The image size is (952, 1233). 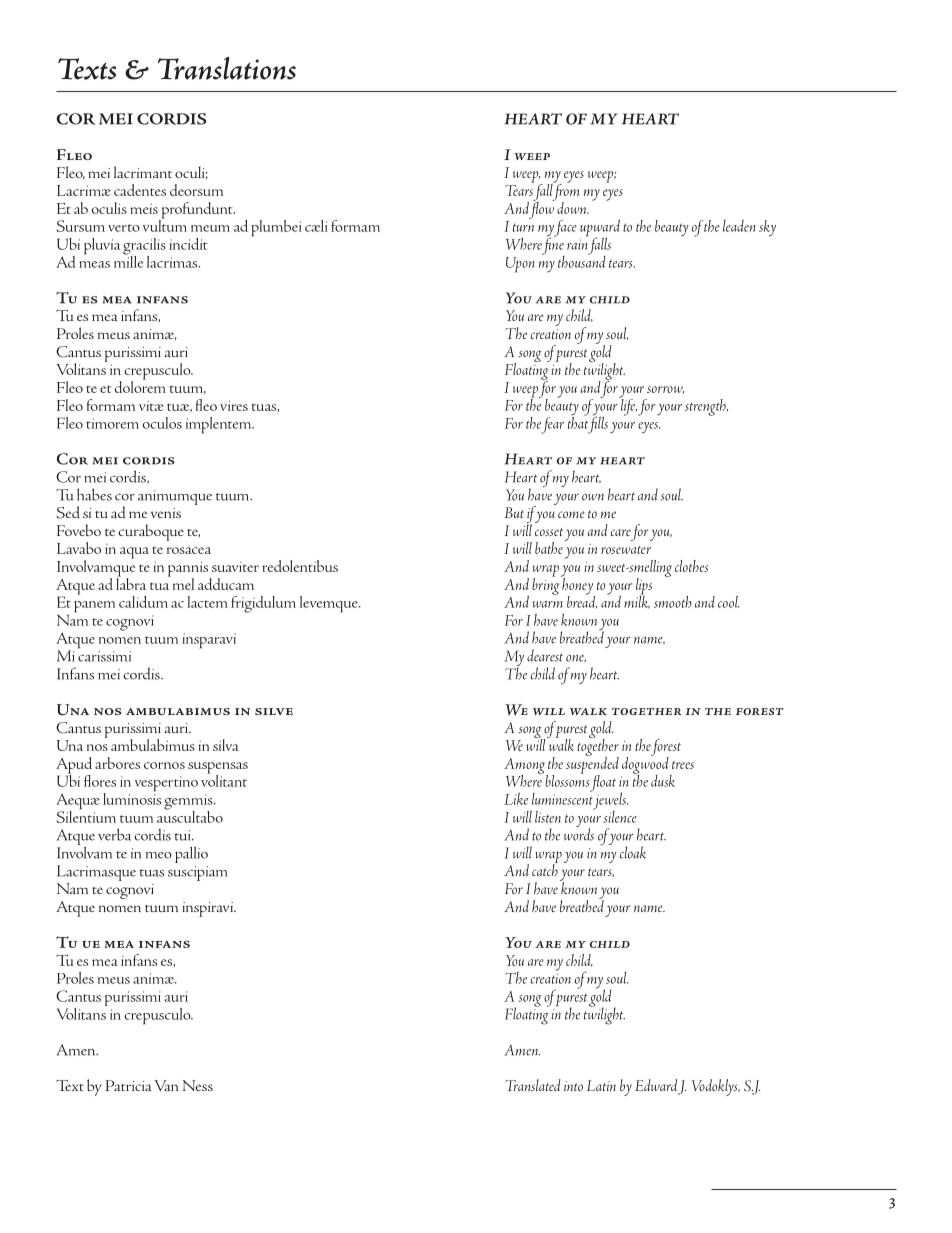 I want to click on Edward, so click(x=656, y=1085).
